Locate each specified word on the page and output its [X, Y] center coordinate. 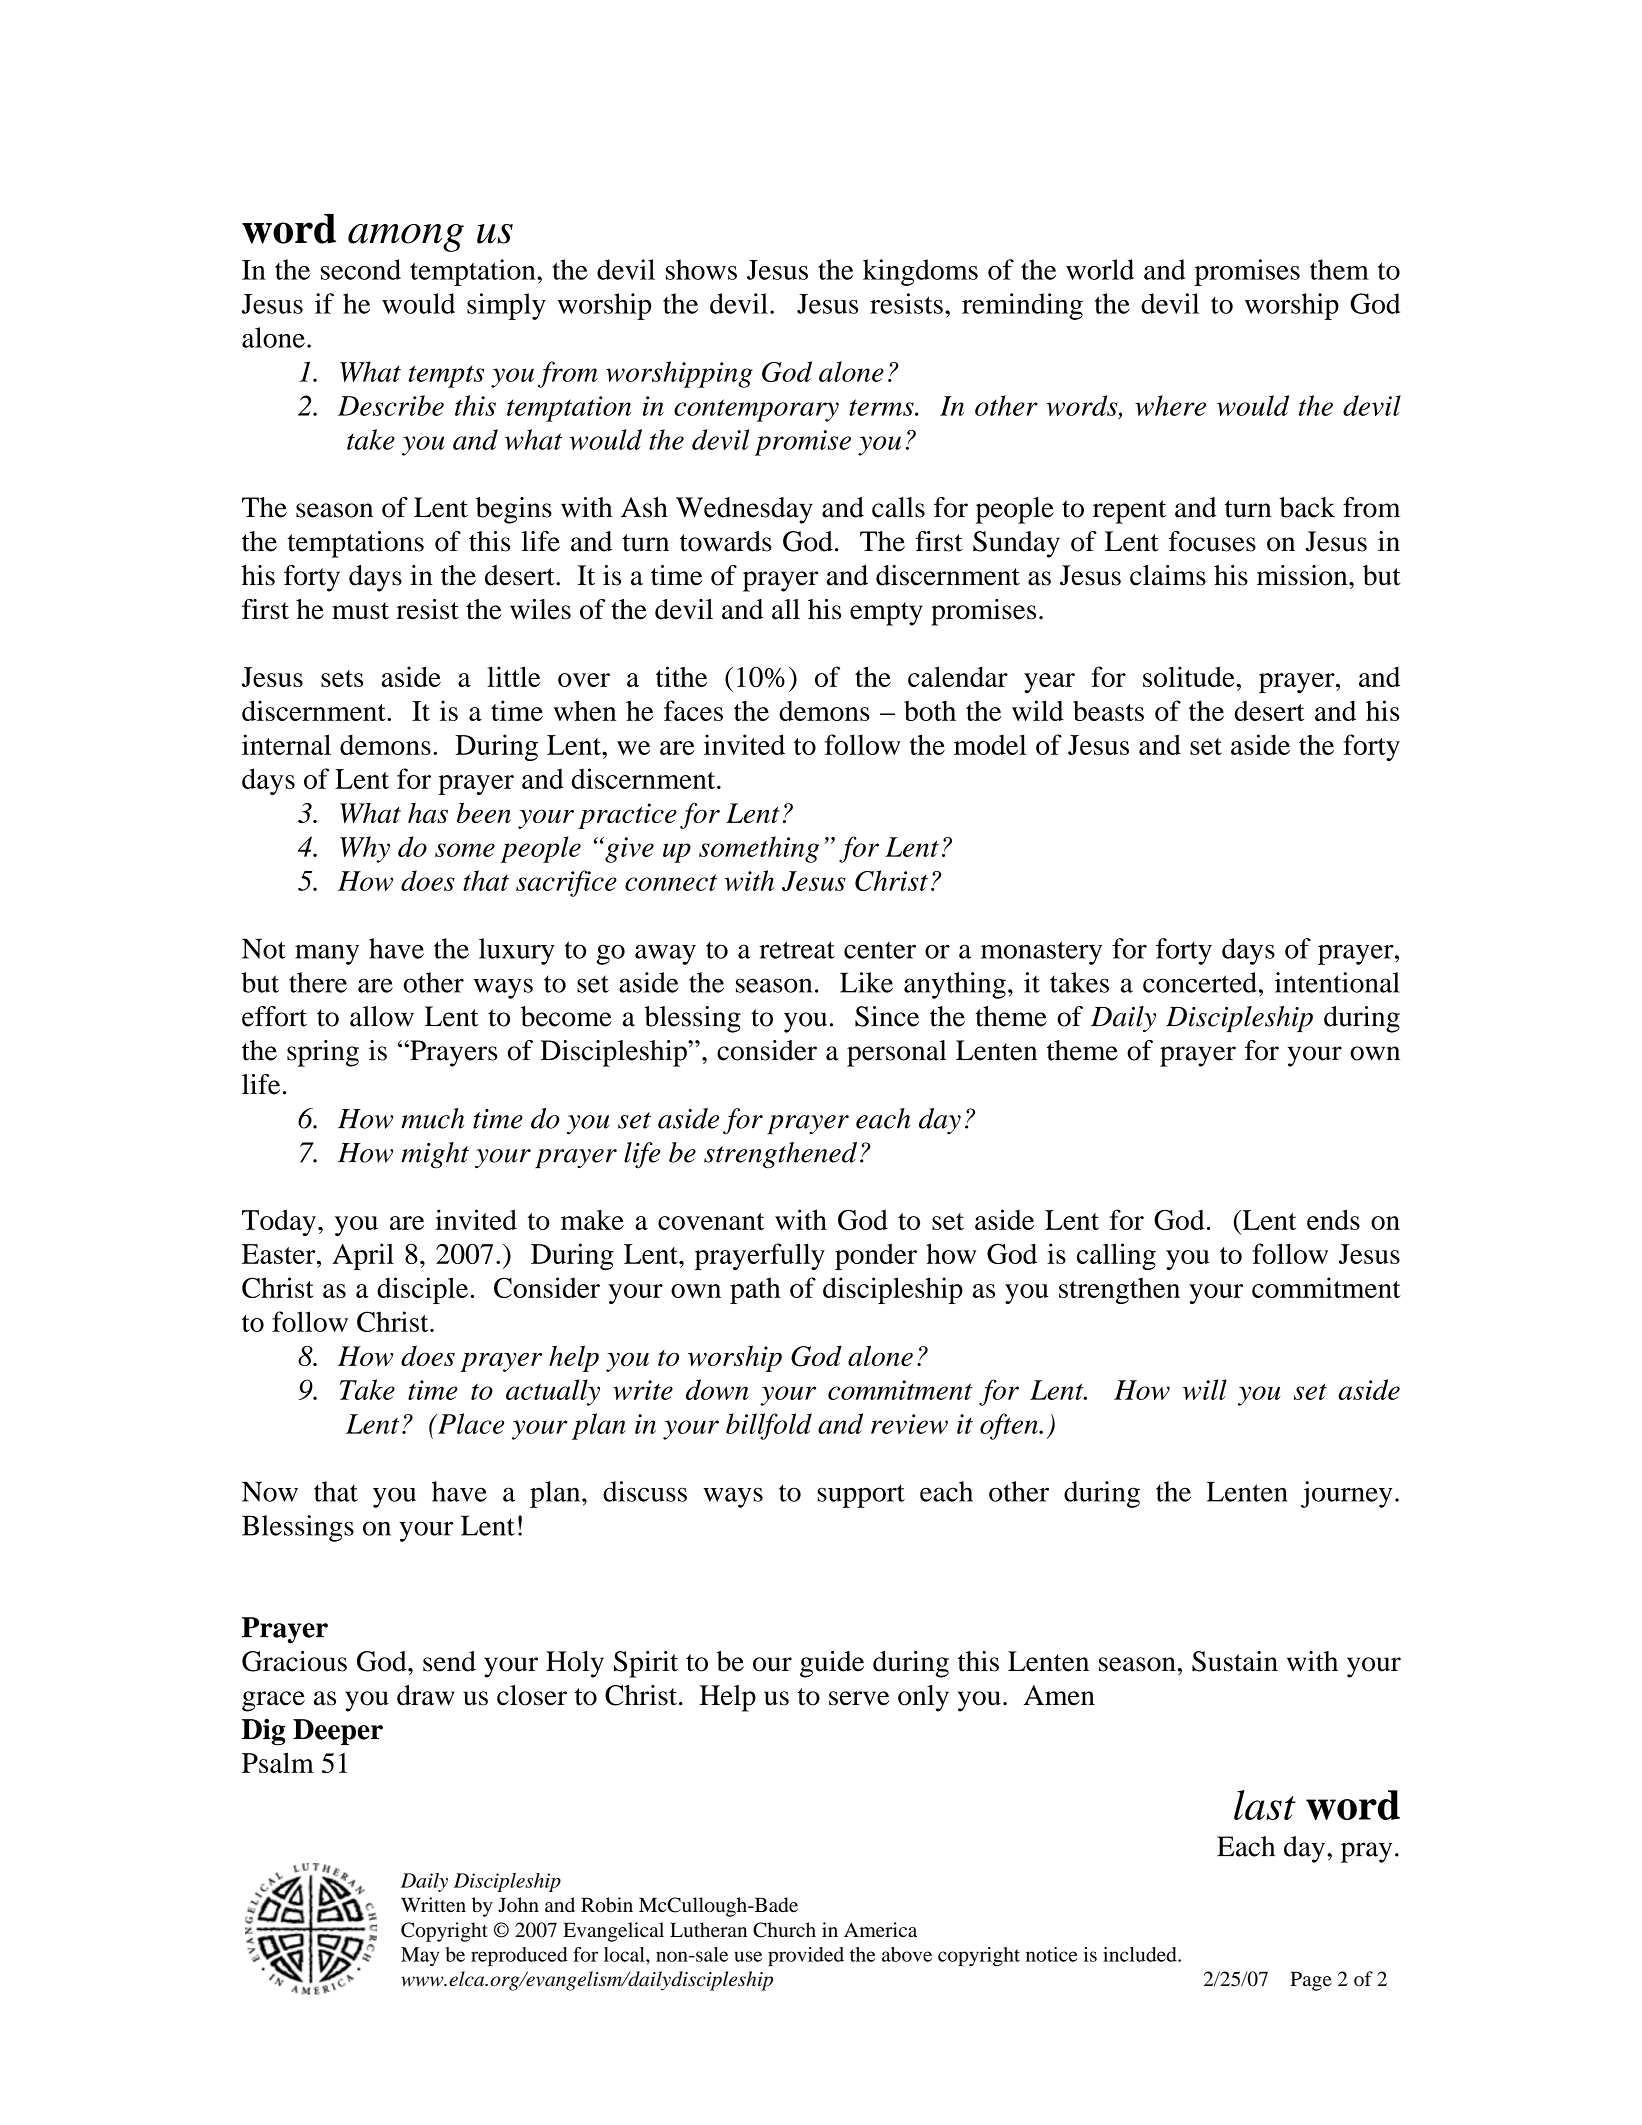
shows [701, 269]
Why [365, 849]
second [361, 269]
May [420, 1956]
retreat [797, 950]
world [1100, 269]
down [717, 1389]
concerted [1200, 982]
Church [784, 1930]
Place [469, 1423]
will [1205, 1389]
